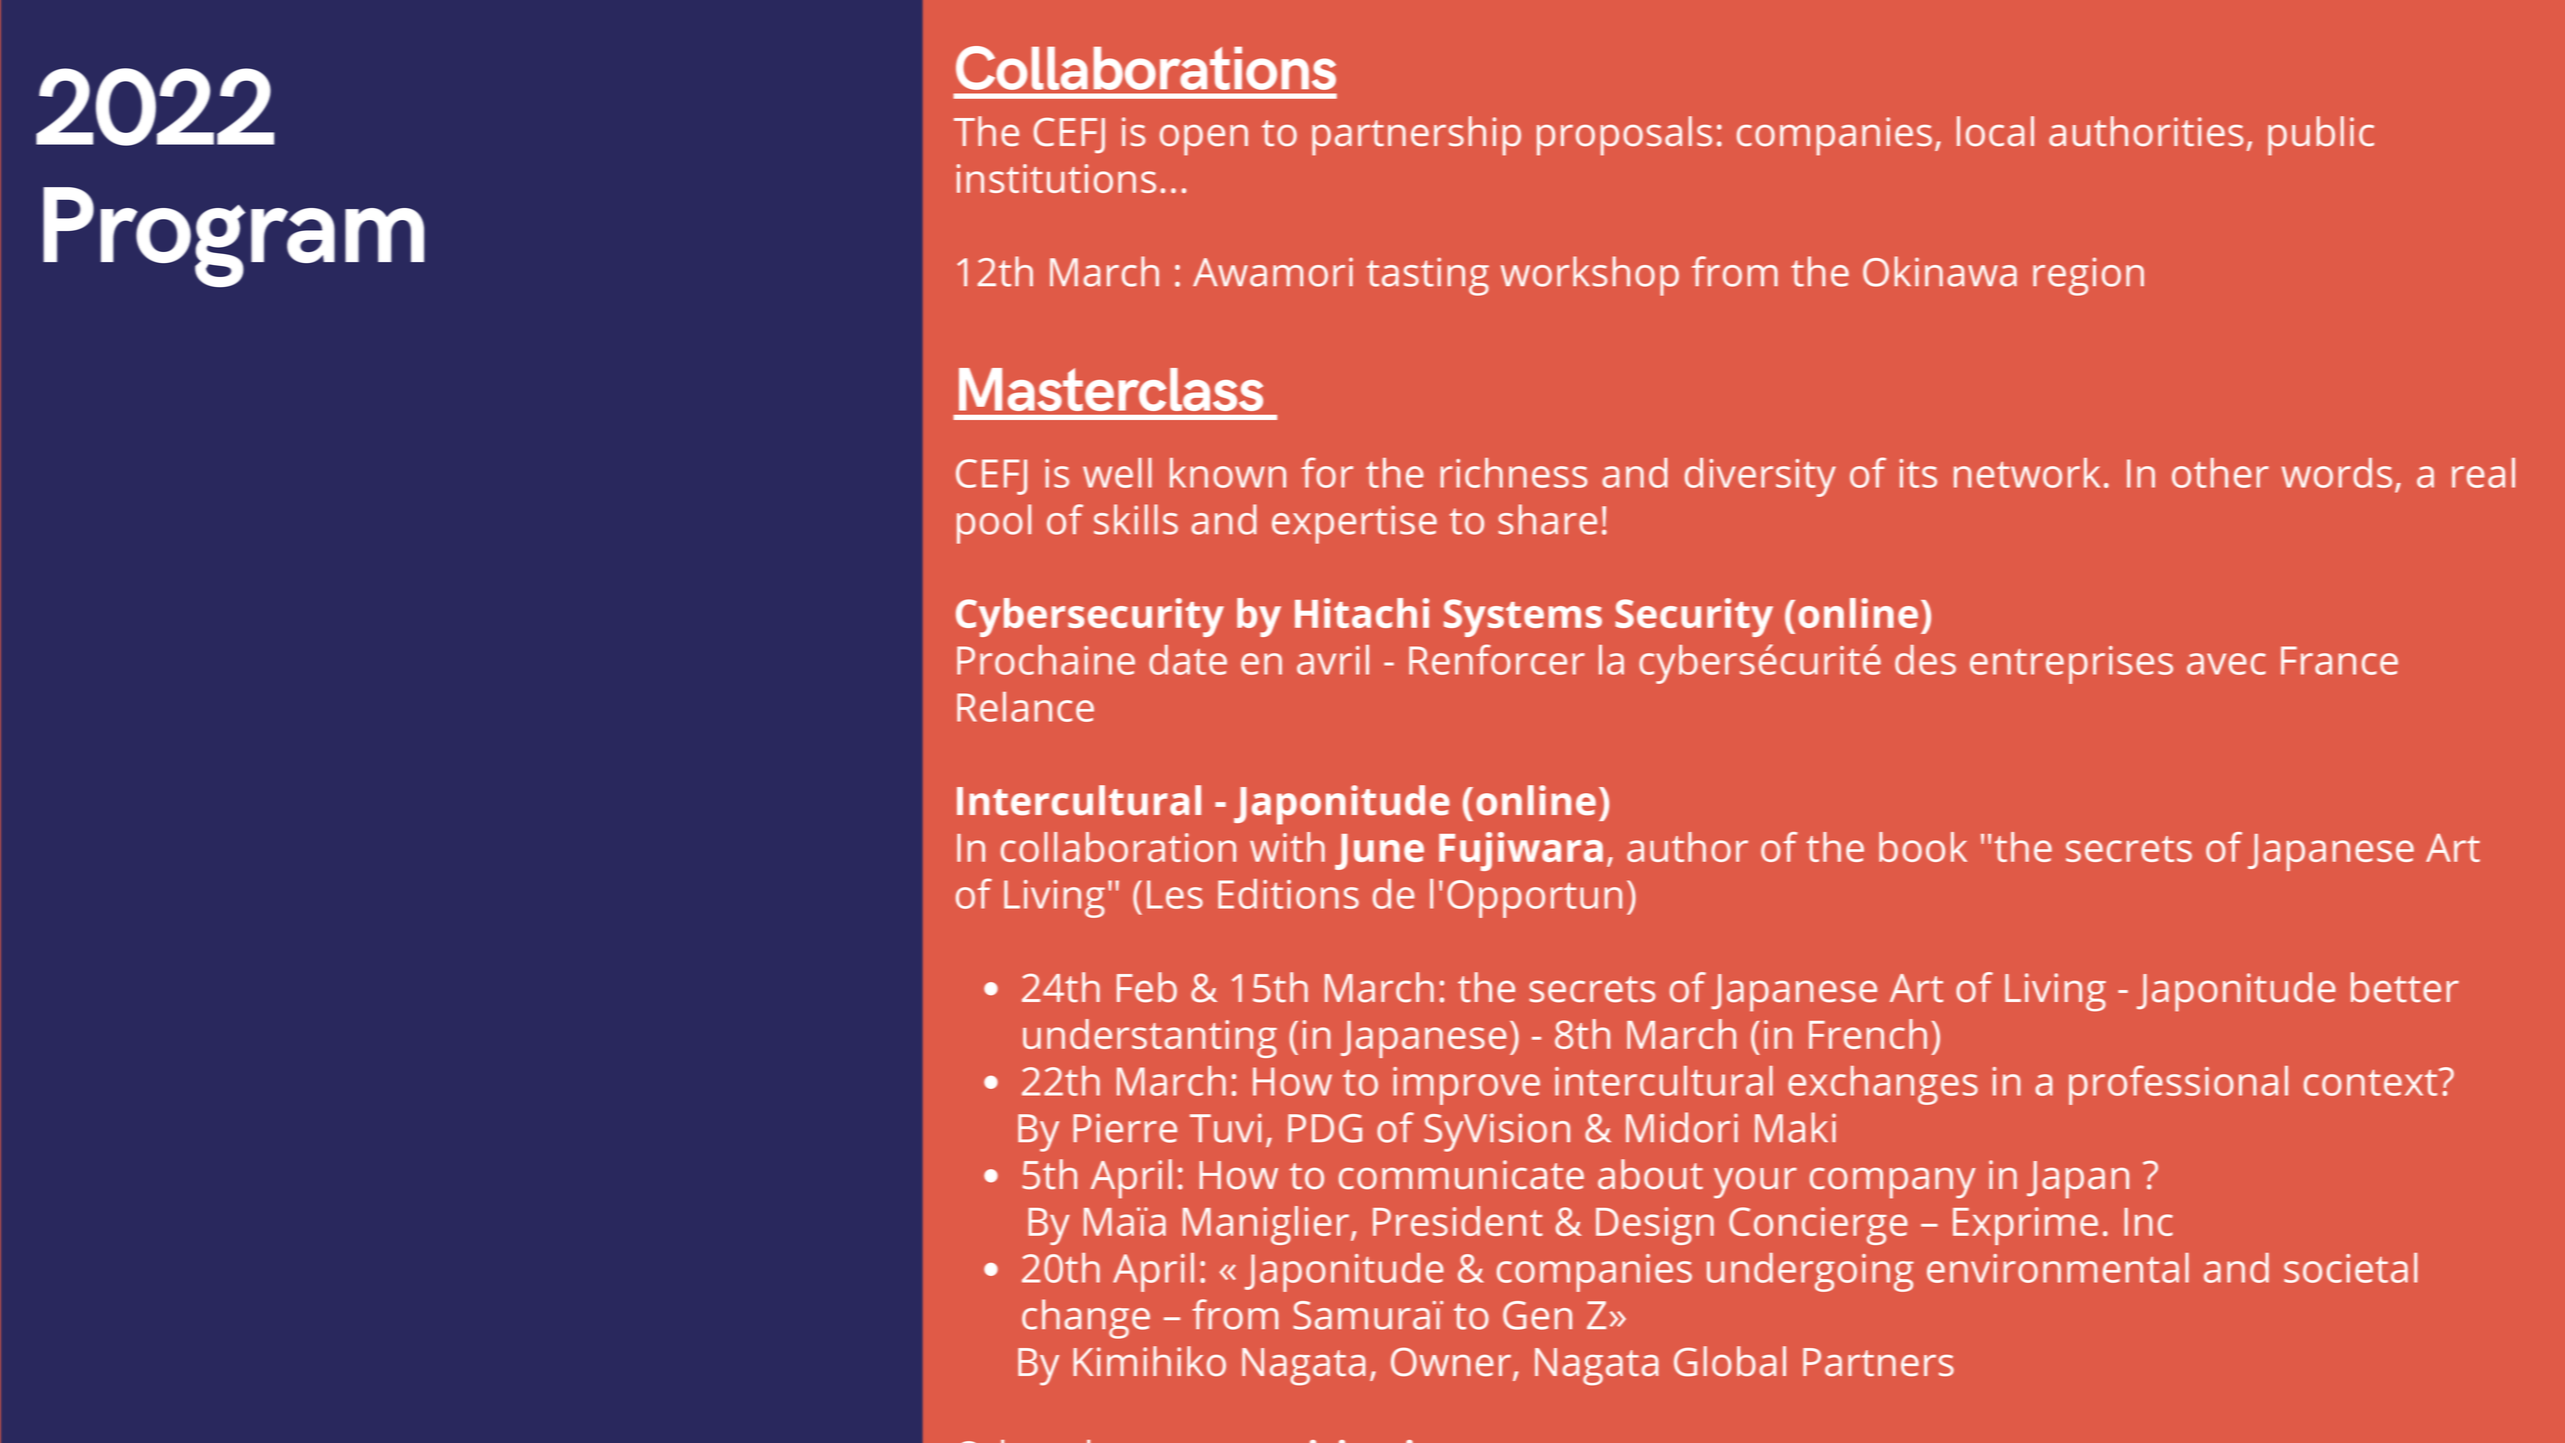  Describe the element at coordinates (1204, 140) in the document. I see `open` at that location.
